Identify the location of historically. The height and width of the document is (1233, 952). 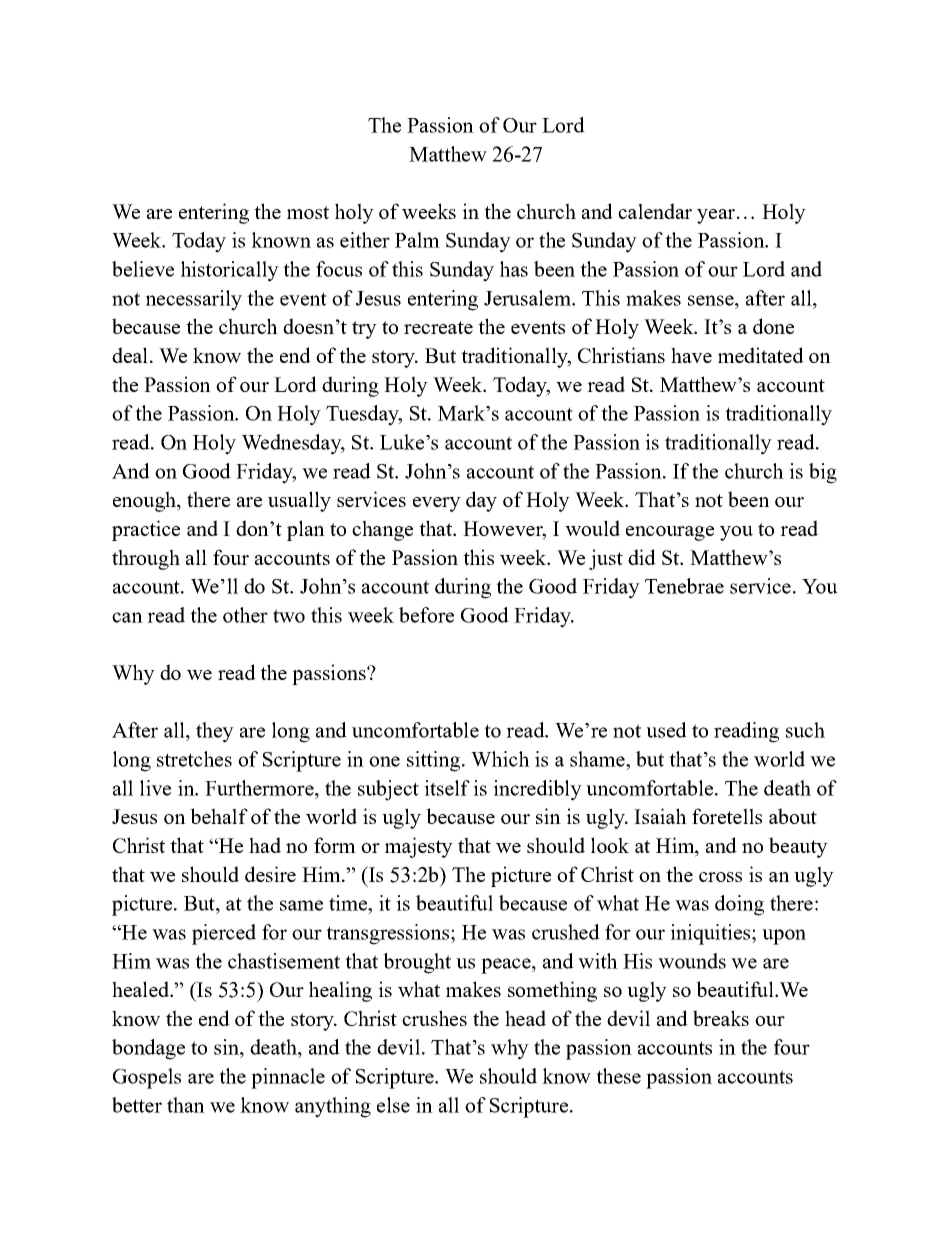
(230, 271).
